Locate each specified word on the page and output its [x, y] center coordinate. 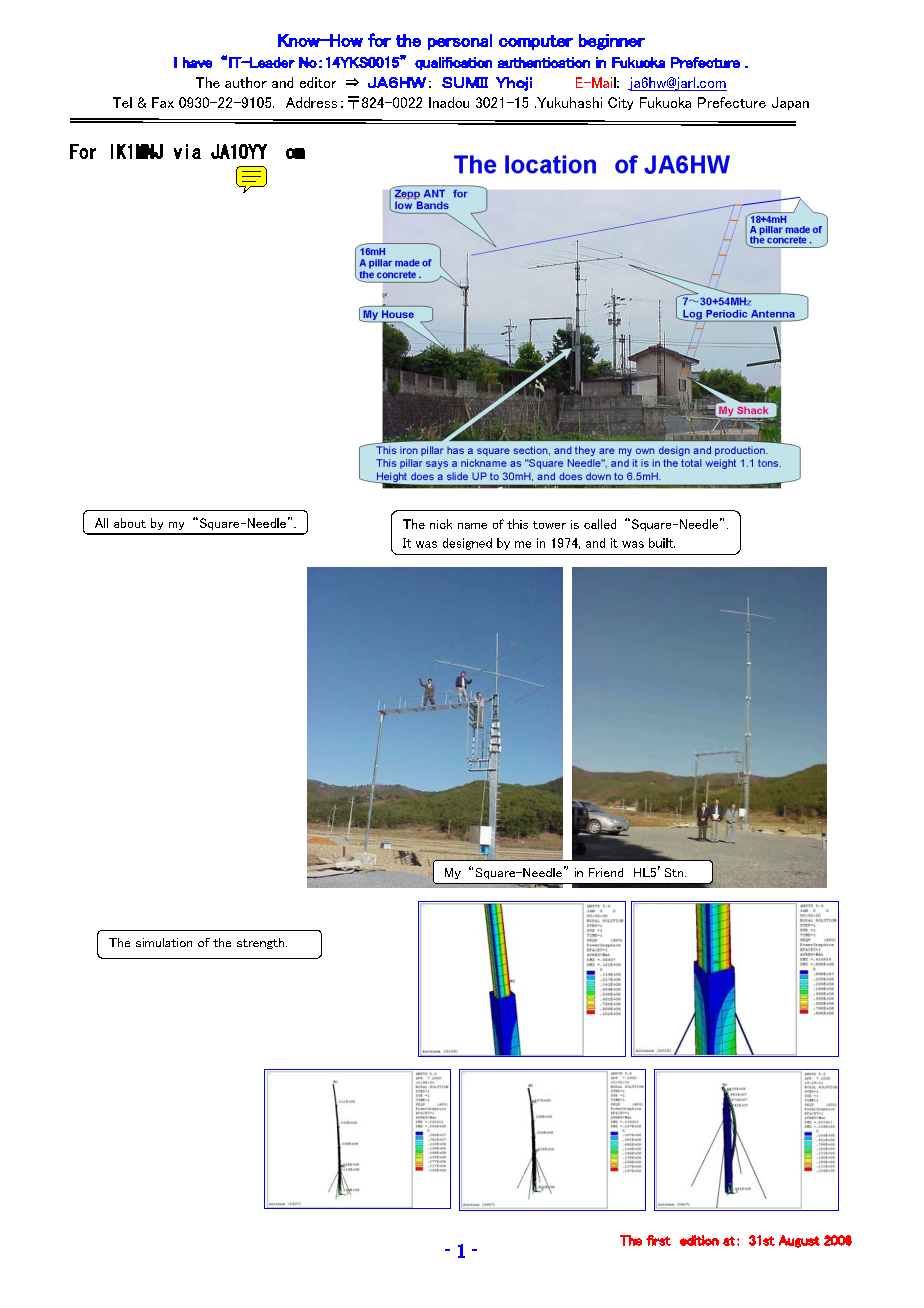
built [662, 543]
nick [441, 524]
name [472, 526]
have [197, 62]
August [799, 1241]
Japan [790, 103]
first [658, 1240]
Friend [606, 872]
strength [260, 943]
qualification [453, 63]
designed [467, 544]
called [600, 524]
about [130, 523]
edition [699, 1240]
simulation [164, 942]
